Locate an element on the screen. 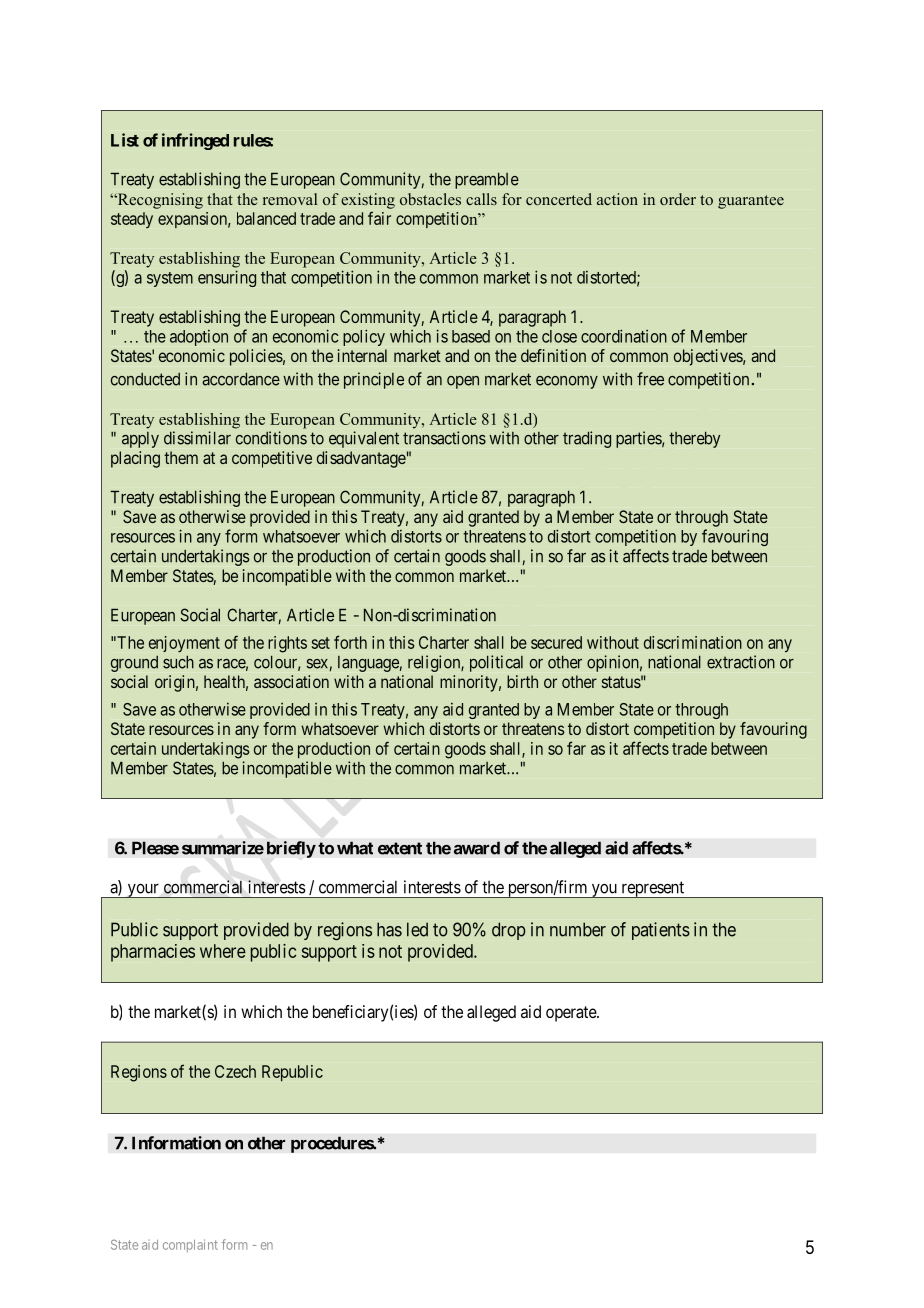  infringed is located at coordinates (195, 141).
